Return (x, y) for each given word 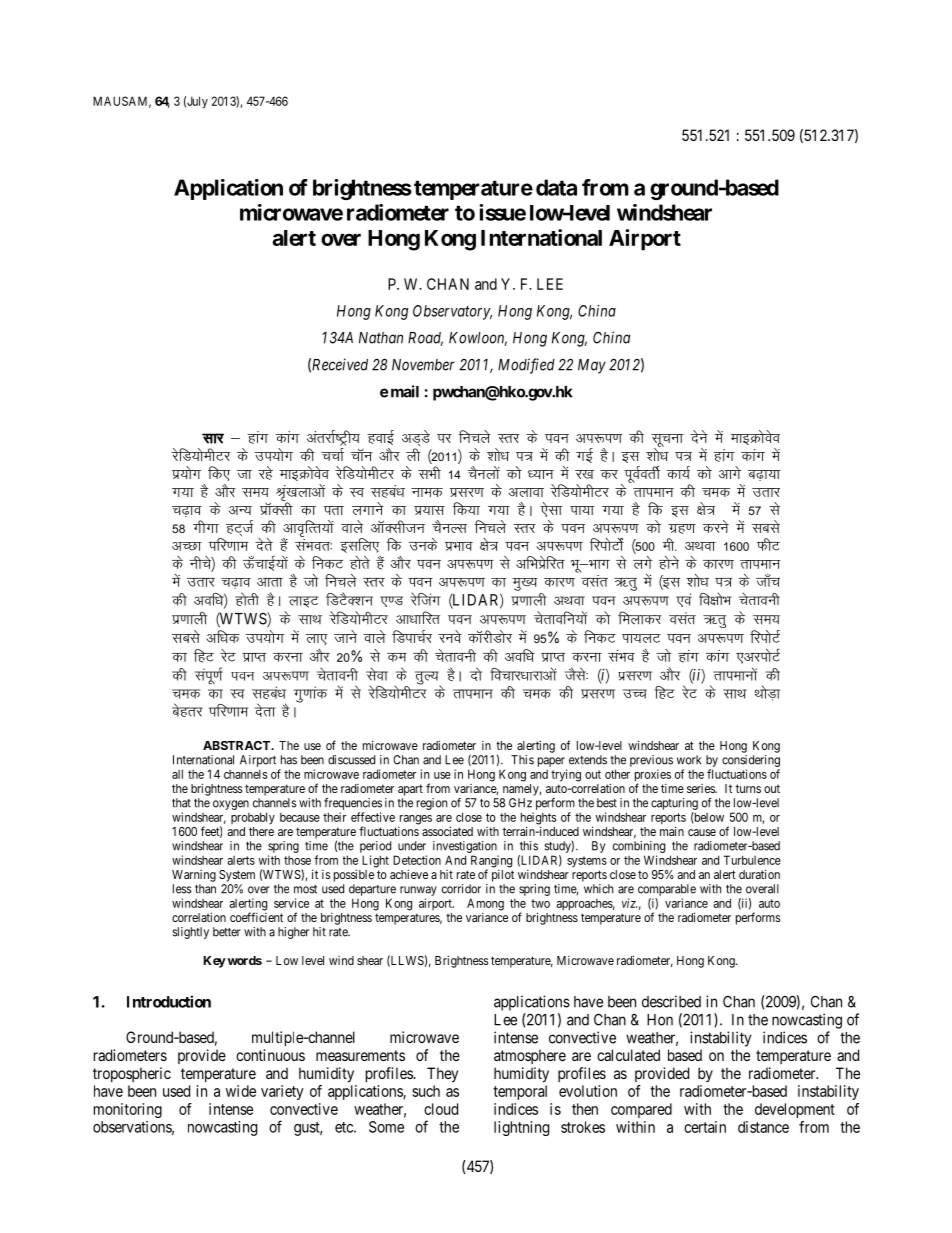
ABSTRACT (238, 745)
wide (241, 1091)
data (556, 187)
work (689, 760)
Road (425, 339)
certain (705, 1127)
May (592, 366)
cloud (441, 1109)
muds (423, 544)
